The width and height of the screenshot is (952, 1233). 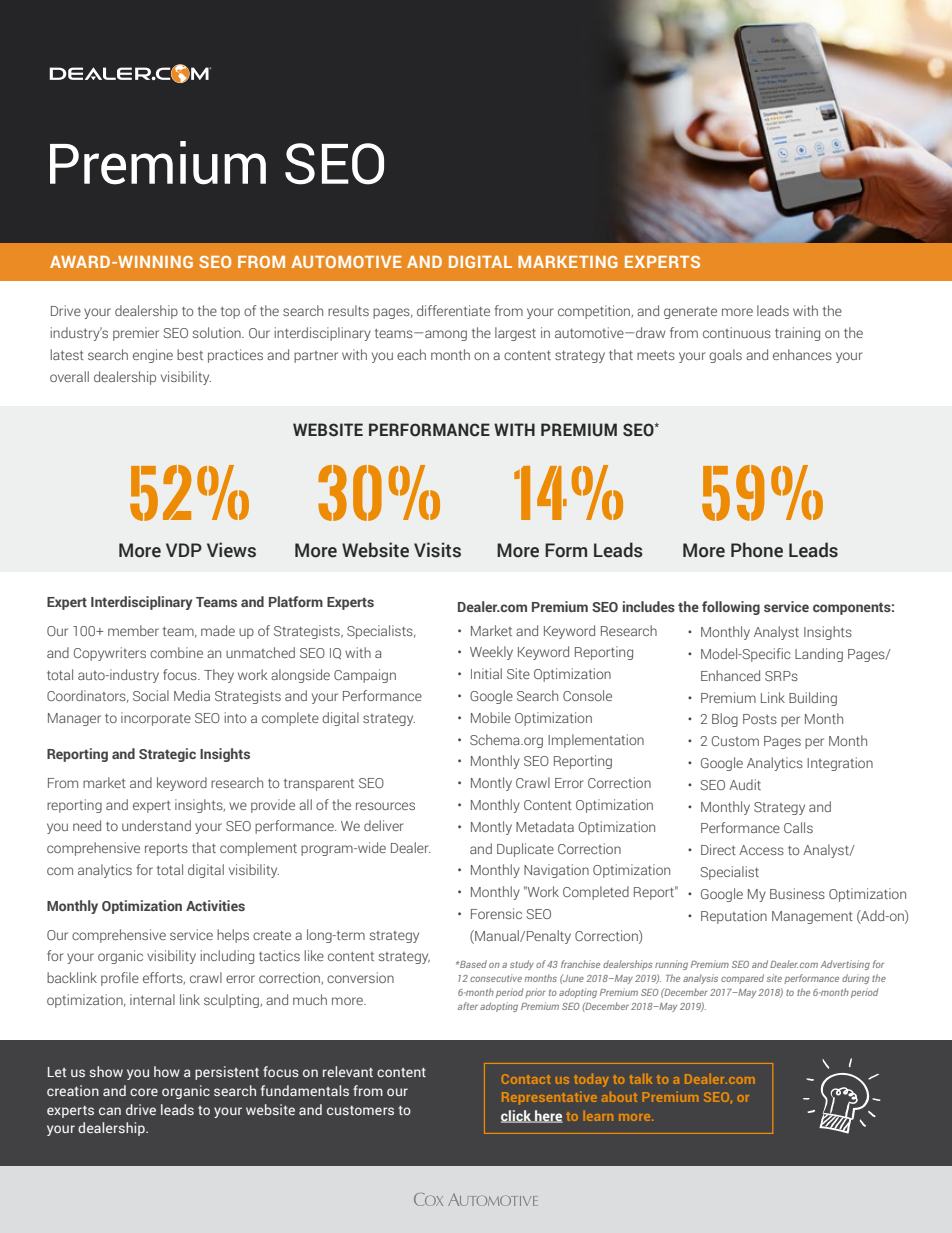 I want to click on incorporate, so click(x=156, y=719).
